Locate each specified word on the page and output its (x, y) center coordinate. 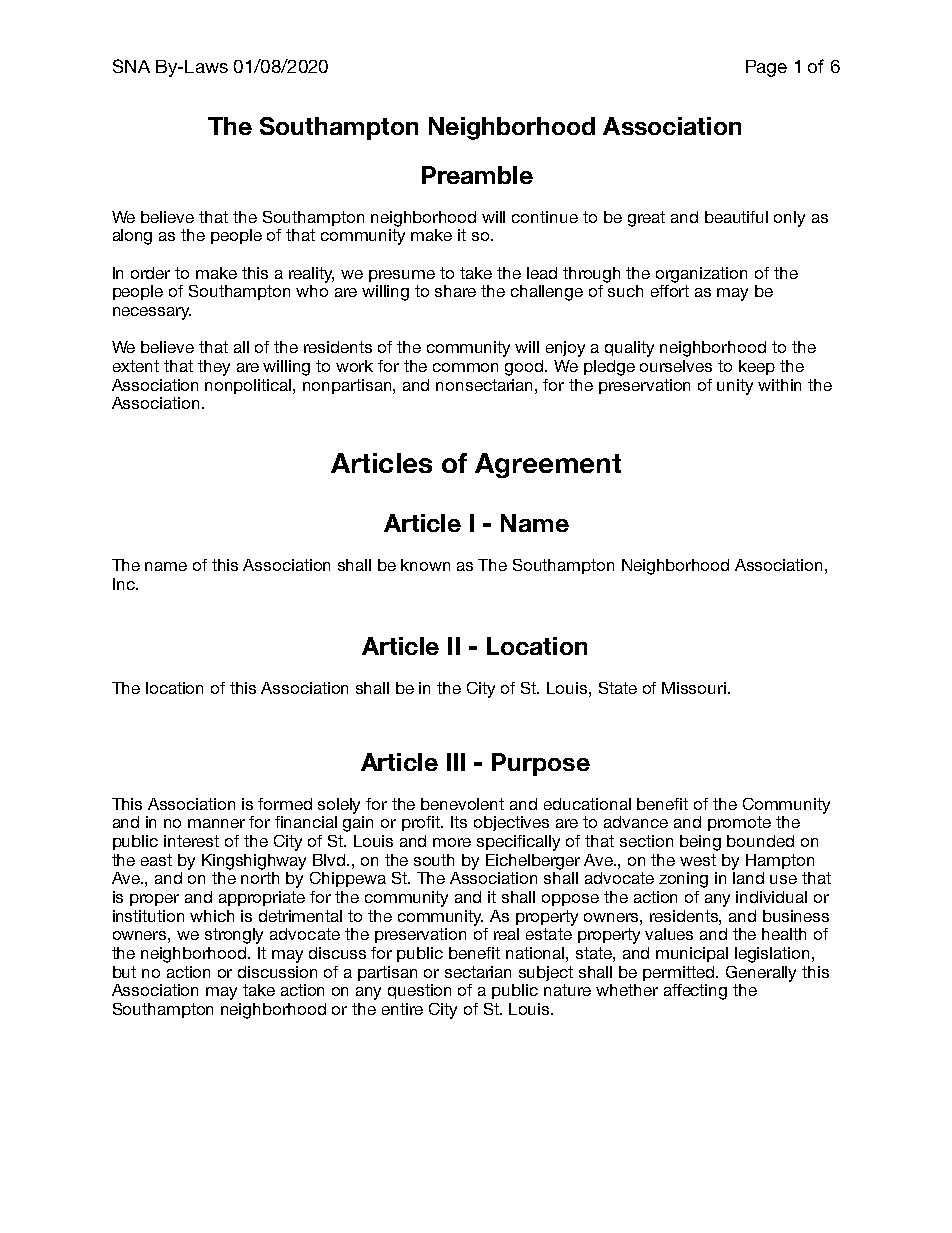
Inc (125, 584)
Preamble (477, 175)
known (425, 565)
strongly (234, 936)
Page (766, 68)
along (132, 237)
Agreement (548, 465)
